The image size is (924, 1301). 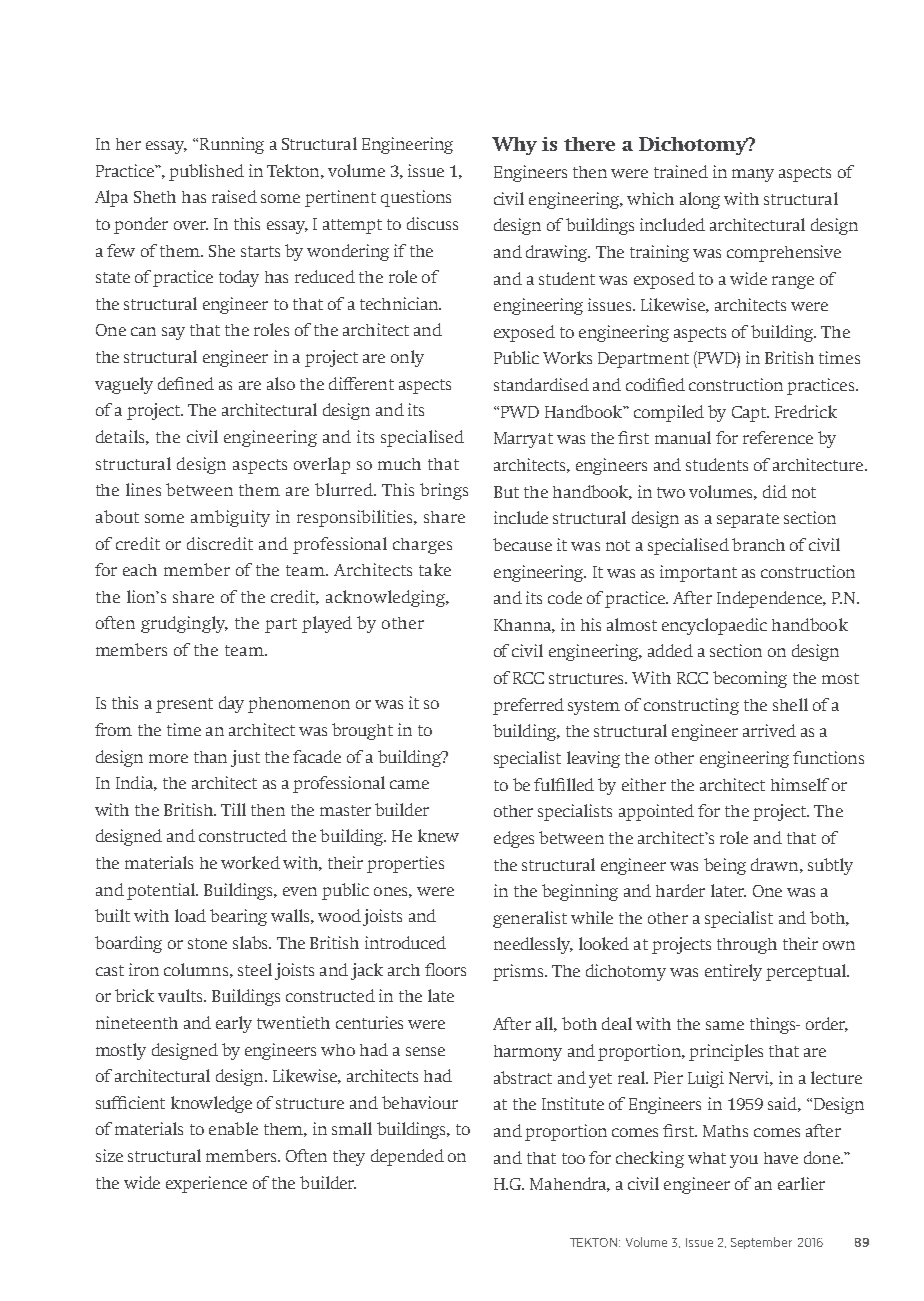 What do you see at coordinates (230, 518) in the page?
I see `ambiguity` at bounding box center [230, 518].
